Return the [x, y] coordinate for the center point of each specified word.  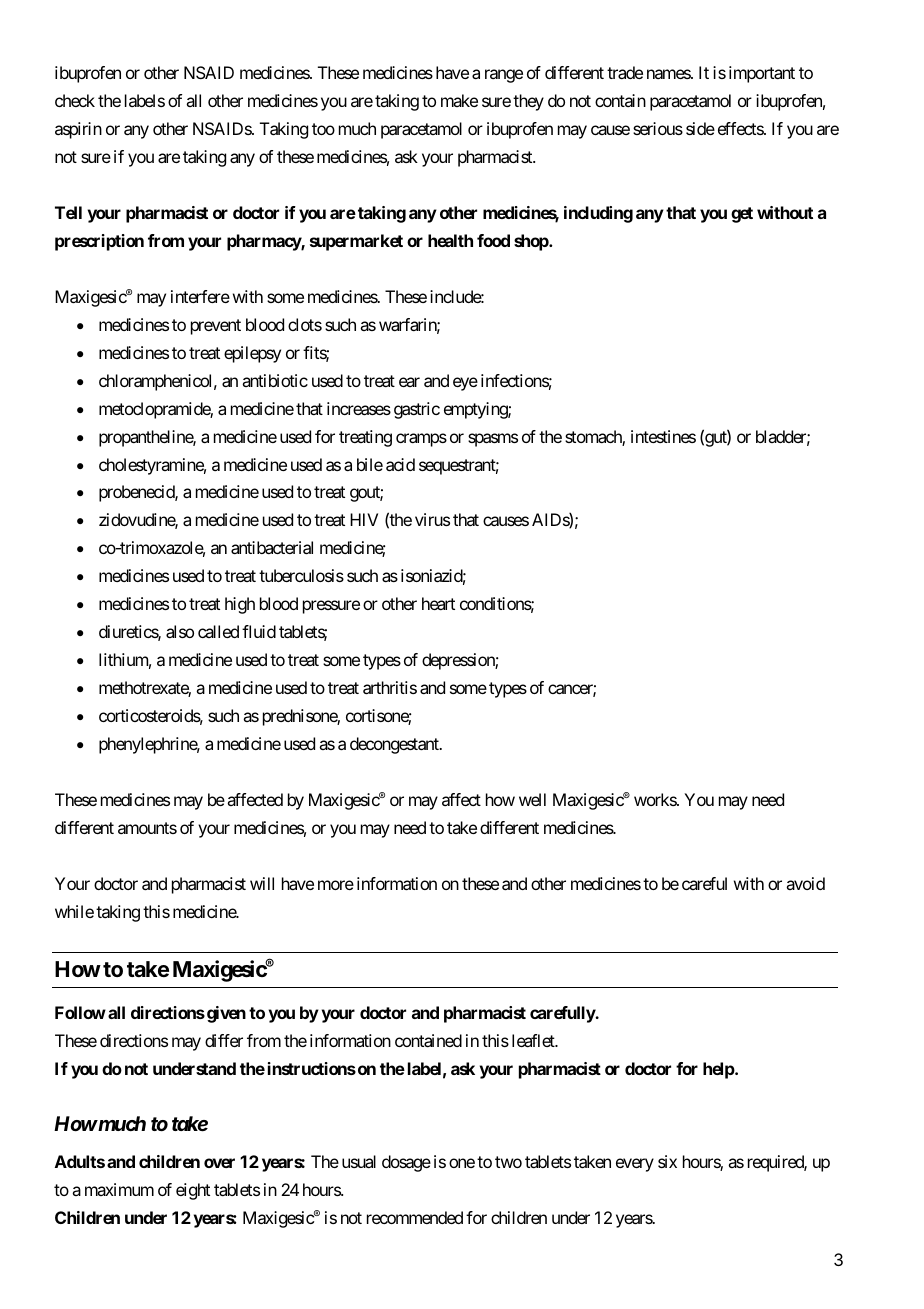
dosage [406, 1163]
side [700, 128]
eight [193, 1191]
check [75, 100]
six [667, 1161]
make [459, 100]
